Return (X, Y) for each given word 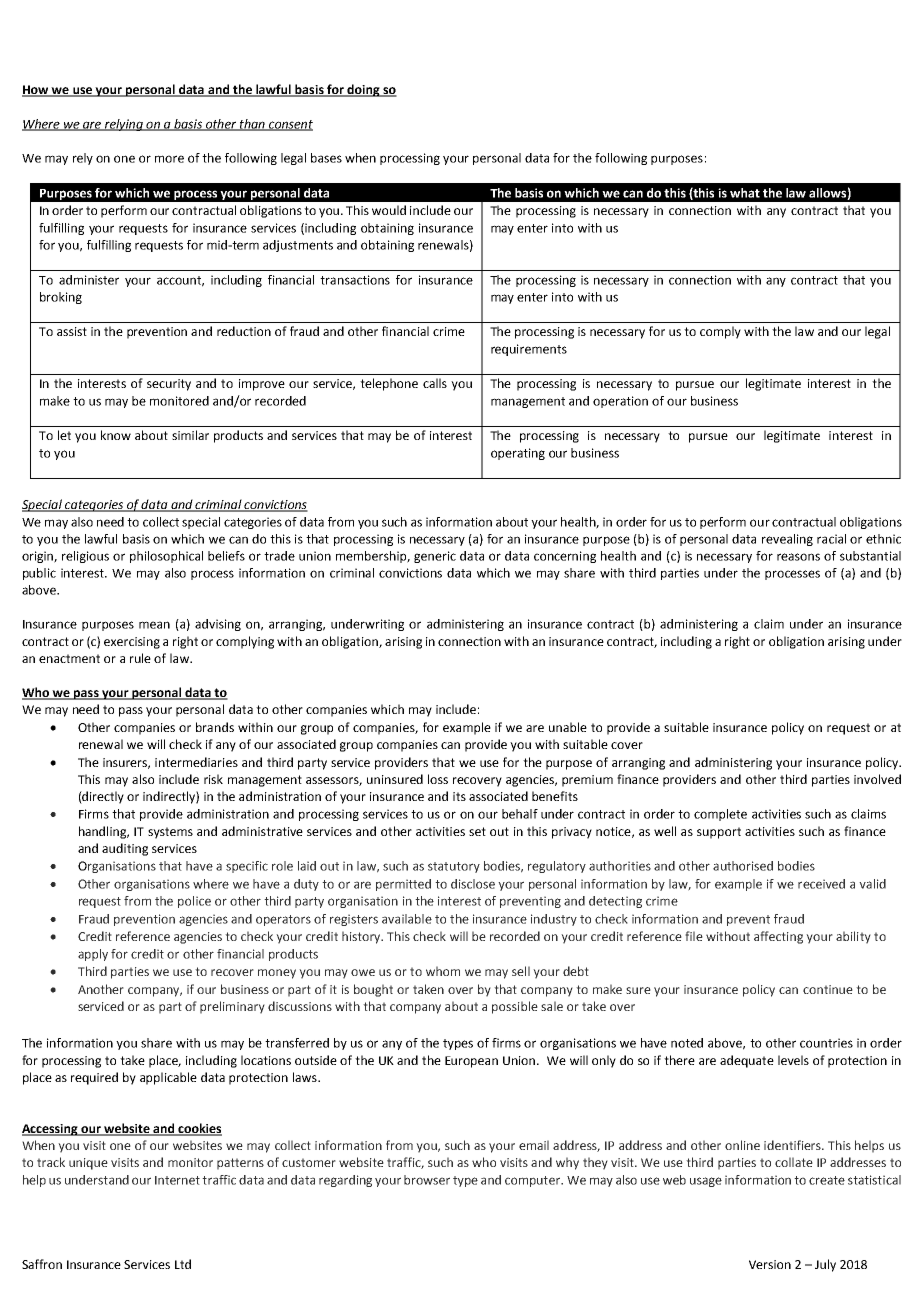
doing (363, 90)
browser (427, 1180)
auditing (125, 849)
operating (518, 454)
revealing (787, 540)
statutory (454, 867)
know (116, 435)
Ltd (183, 1264)
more (169, 159)
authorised (743, 866)
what (745, 193)
